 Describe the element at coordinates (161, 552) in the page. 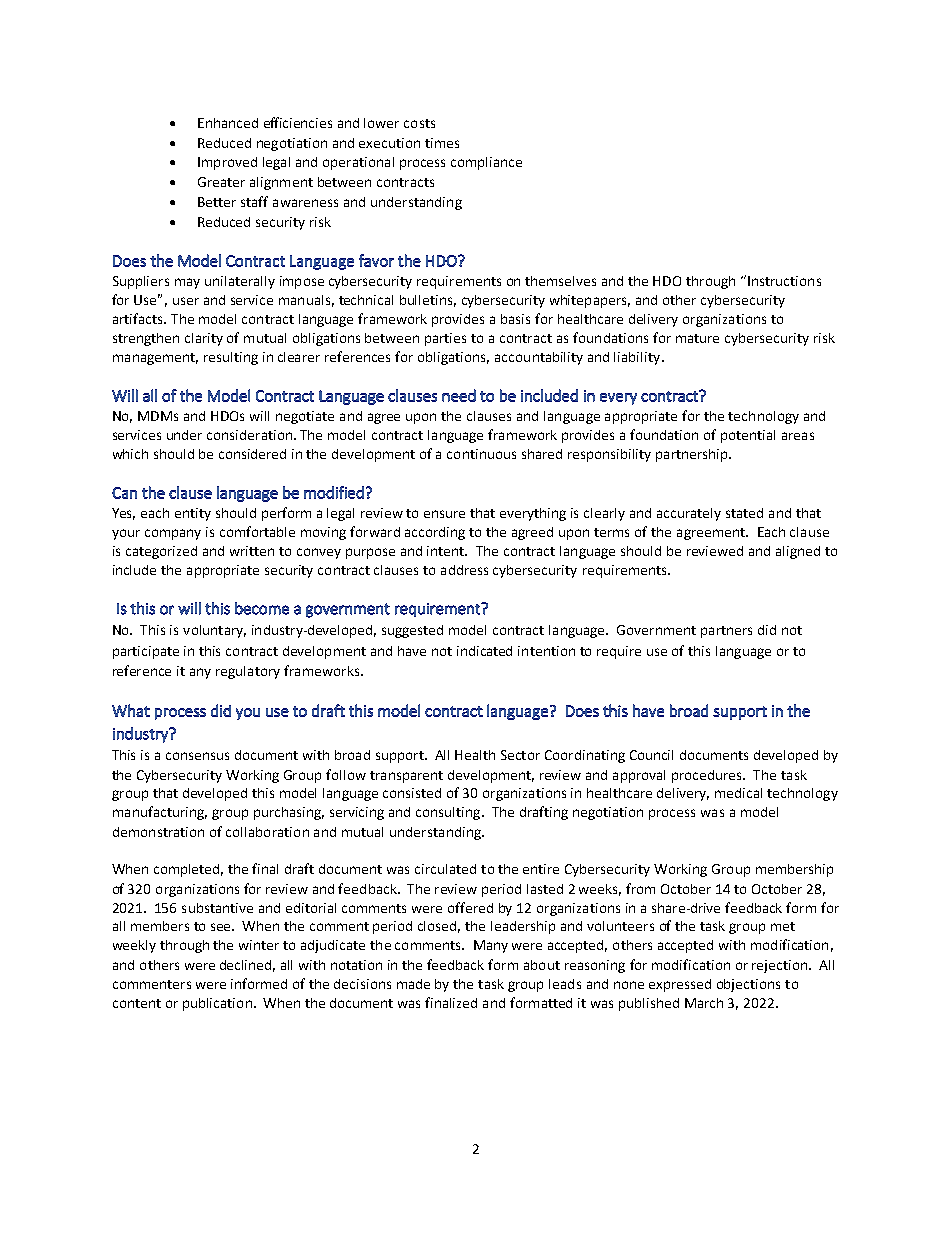

I see `categorized` at that location.
